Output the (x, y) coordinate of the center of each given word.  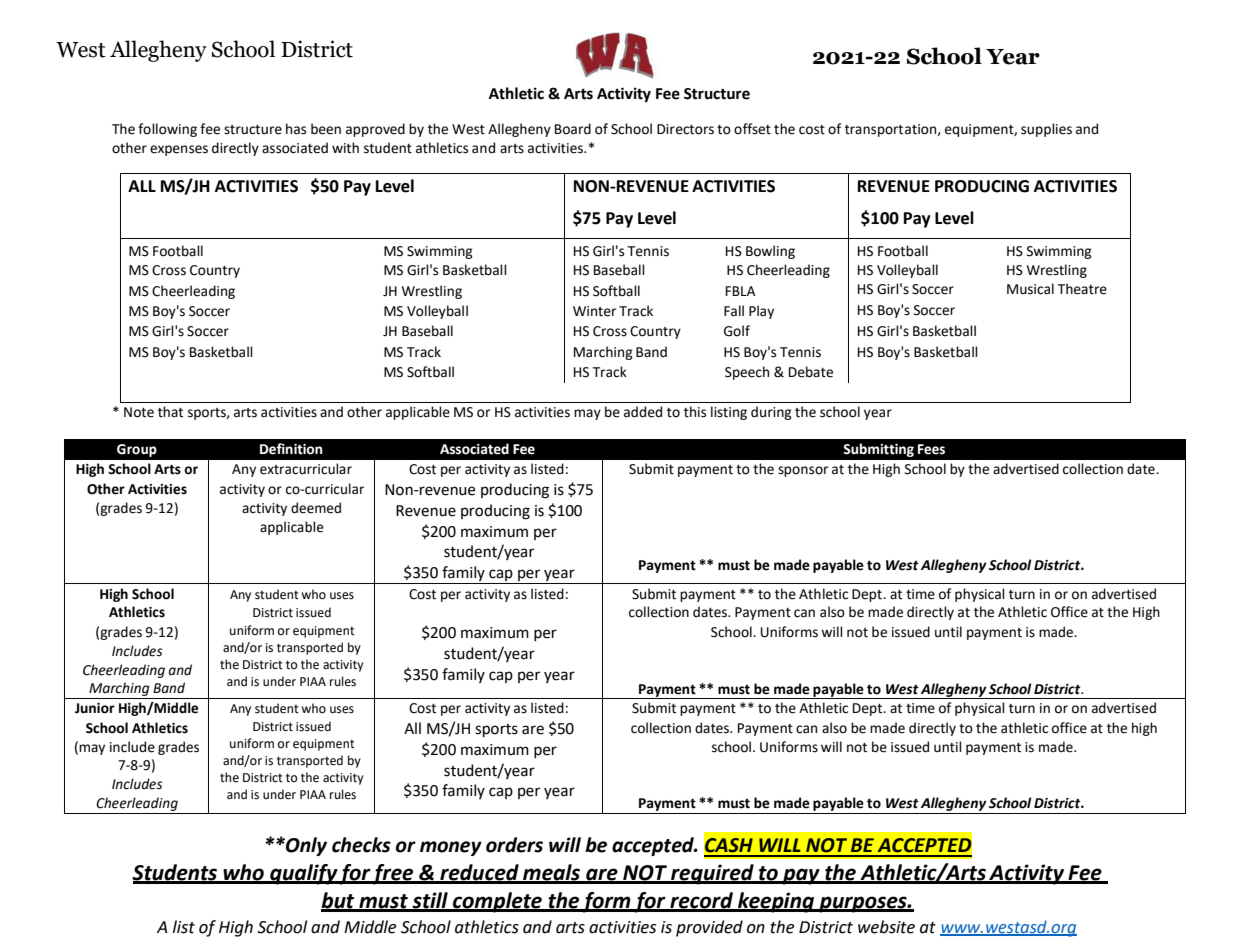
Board (573, 129)
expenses (179, 150)
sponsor (803, 471)
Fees (931, 449)
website (886, 927)
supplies (1046, 130)
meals (552, 873)
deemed (316, 508)
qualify (303, 874)
